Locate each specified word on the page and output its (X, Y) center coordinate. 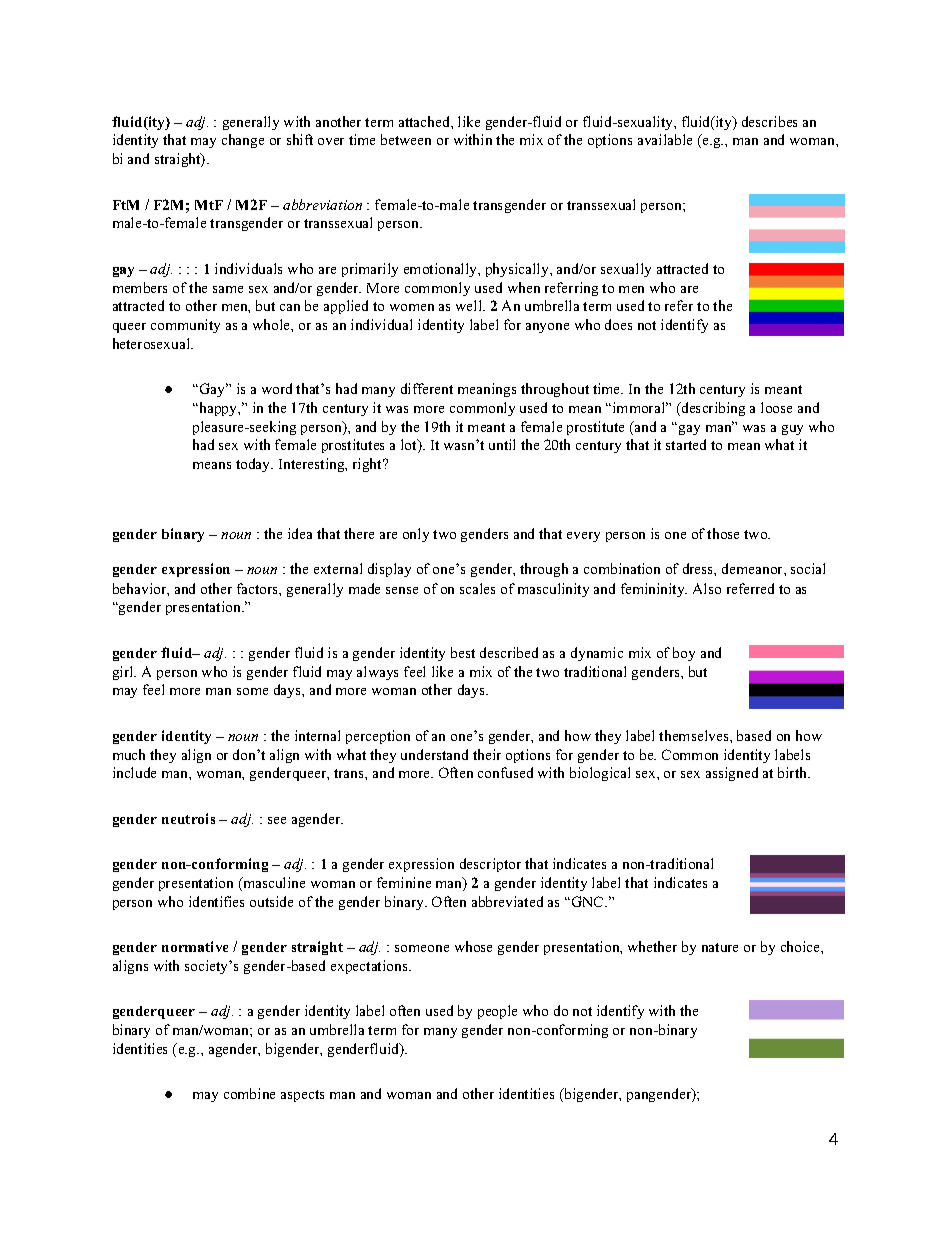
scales (477, 588)
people (497, 1012)
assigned (732, 774)
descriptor (490, 865)
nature (720, 947)
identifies (216, 901)
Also (707, 588)
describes (769, 121)
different (427, 388)
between (406, 139)
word (277, 388)
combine (249, 1093)
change (243, 141)
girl (124, 673)
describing (712, 409)
